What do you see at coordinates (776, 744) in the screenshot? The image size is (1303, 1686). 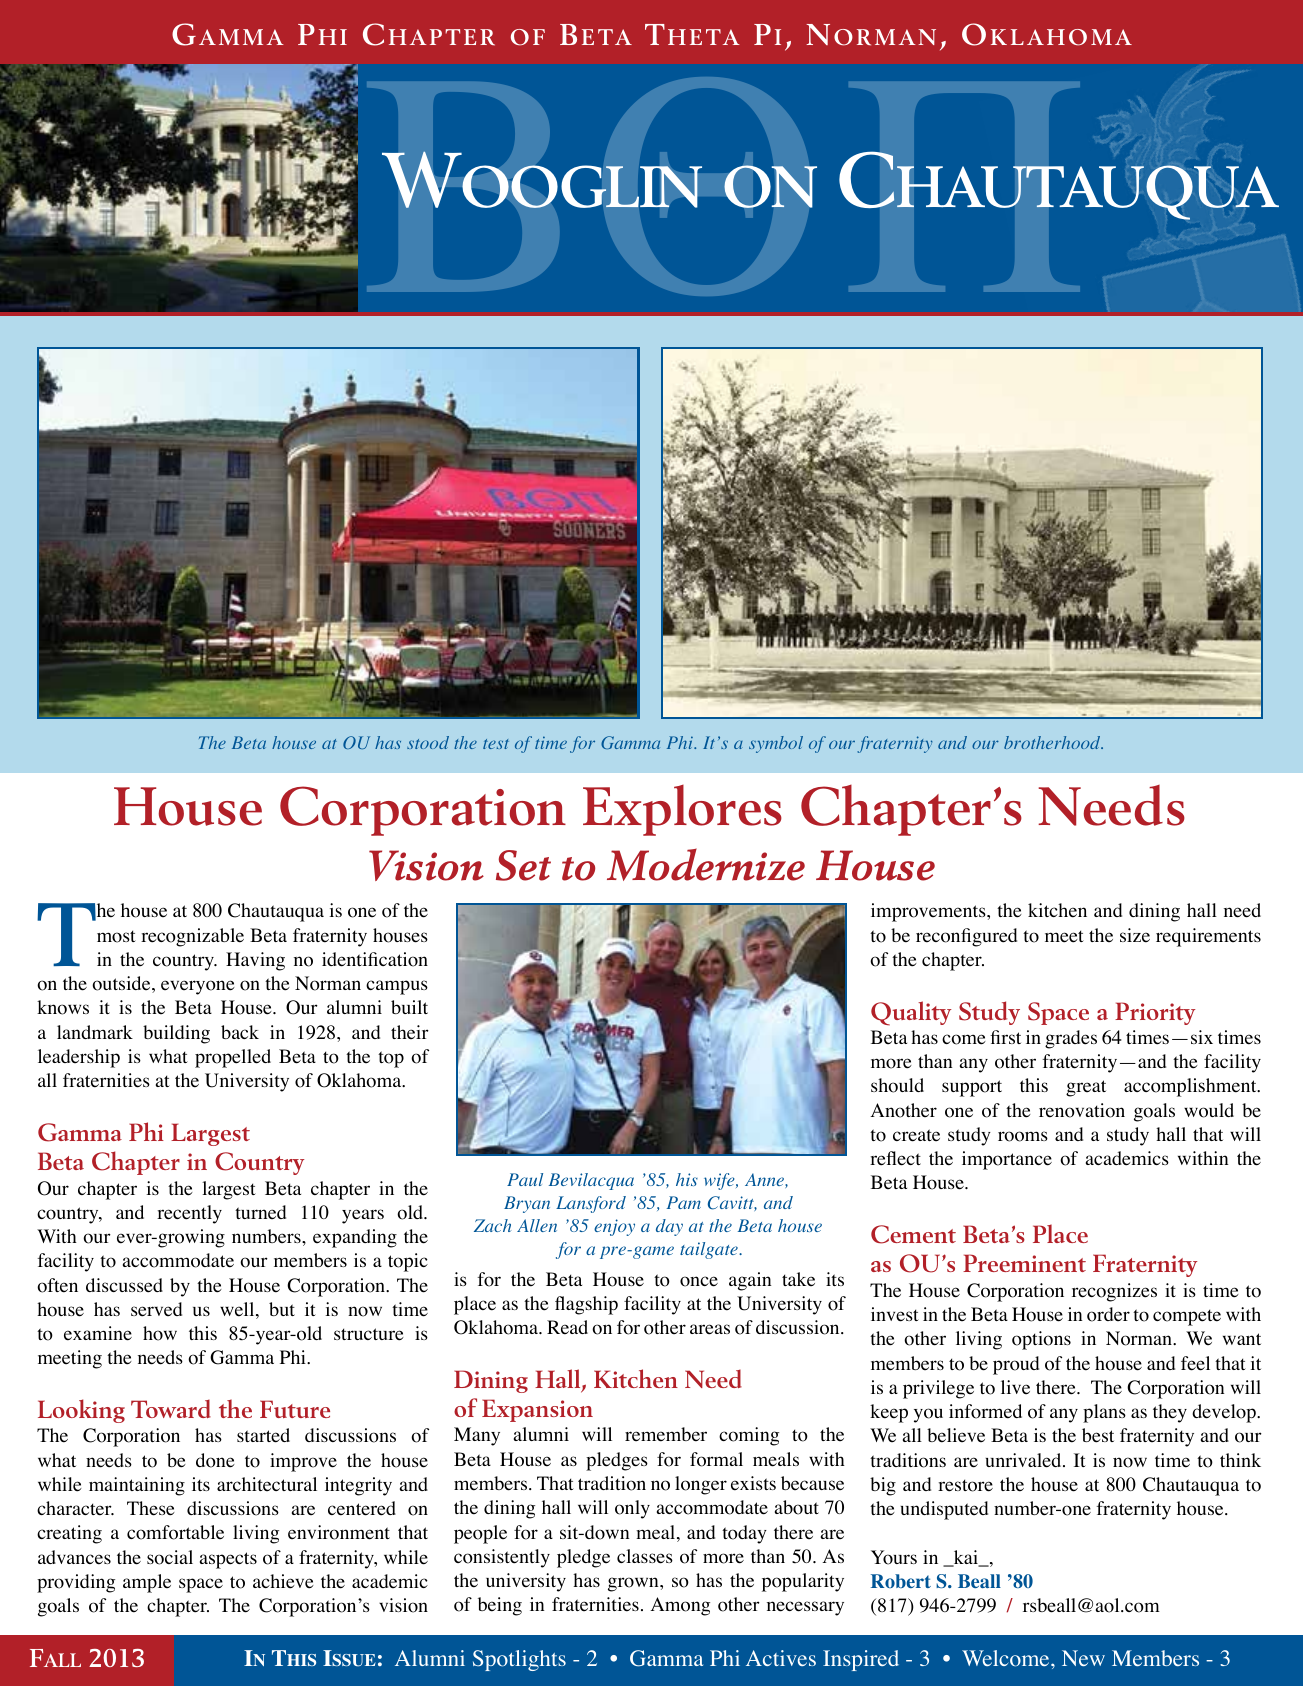 I see `symbol` at bounding box center [776, 744].
